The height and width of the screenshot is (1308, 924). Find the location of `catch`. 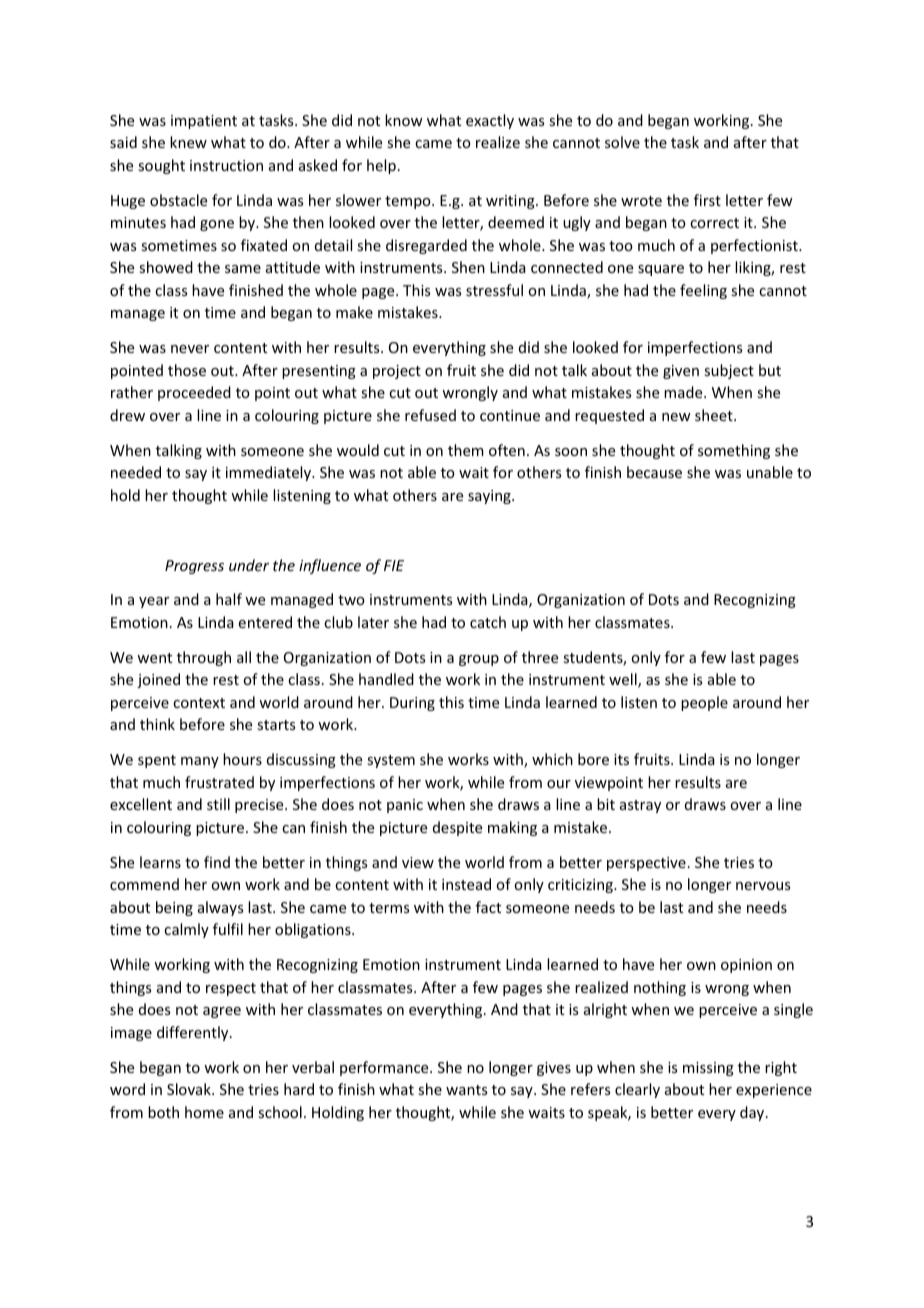

catch is located at coordinates (488, 622).
